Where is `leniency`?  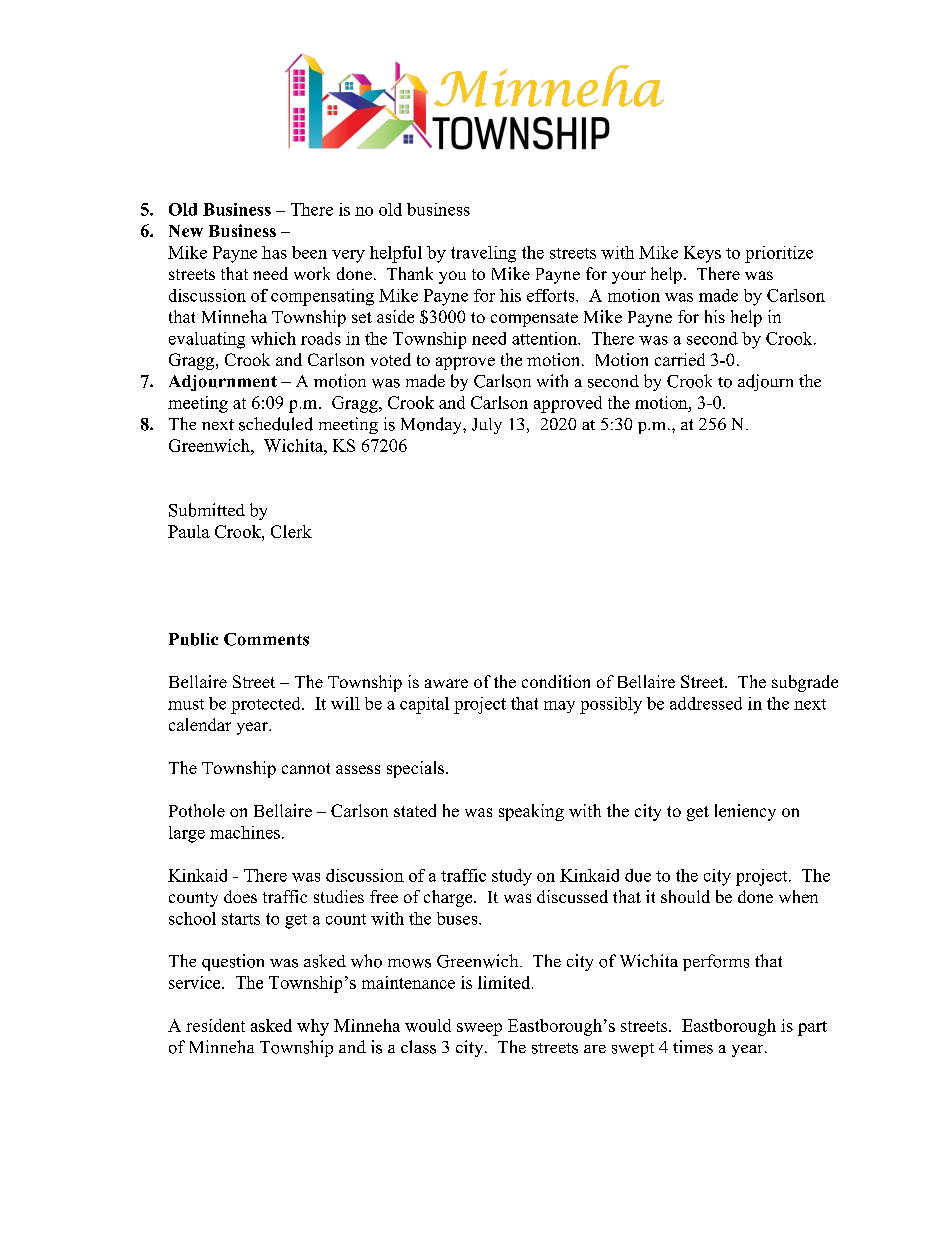 leniency is located at coordinates (745, 812).
